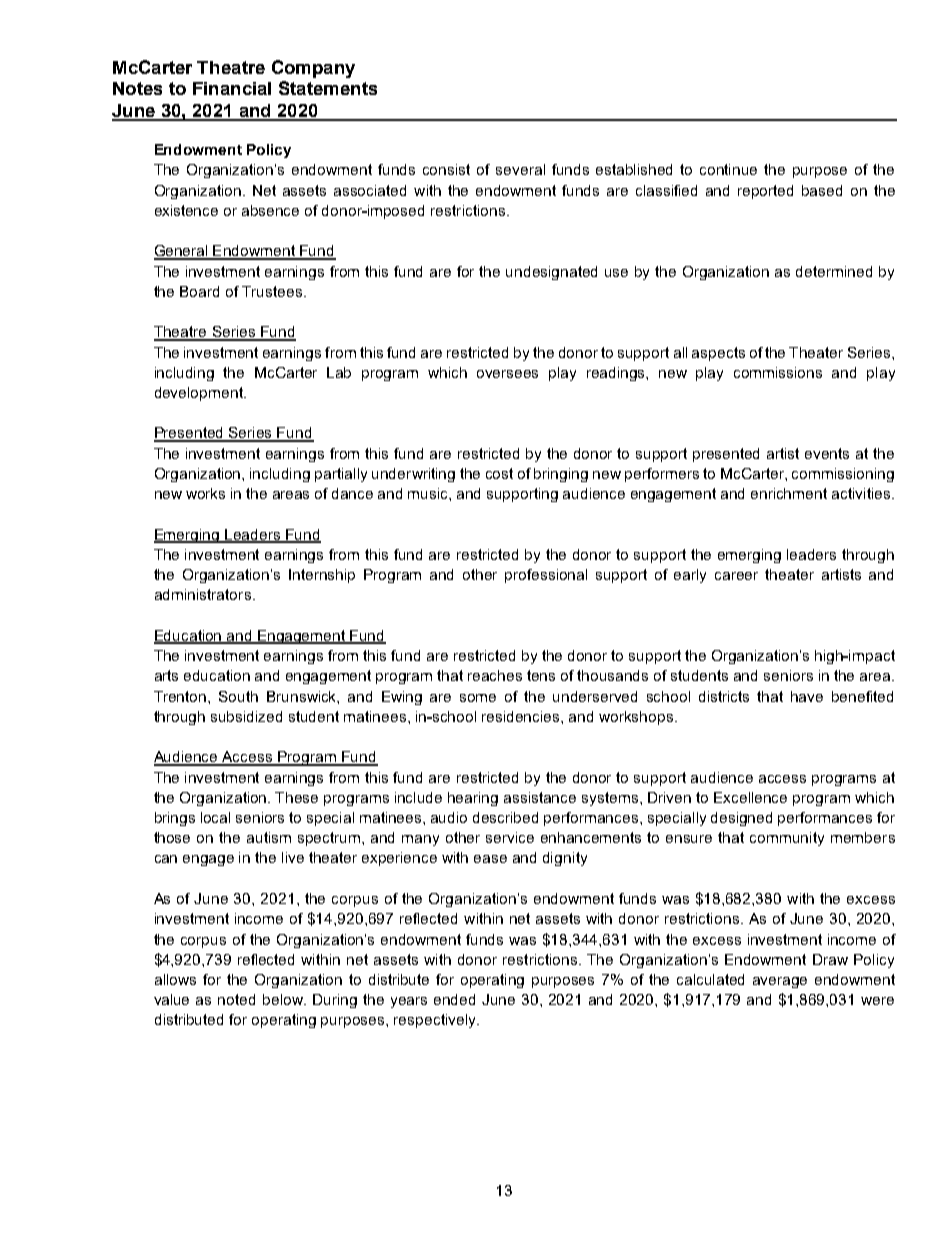 This image has width=952, height=1233. What do you see at coordinates (236, 999) in the image?
I see `noted` at bounding box center [236, 999].
